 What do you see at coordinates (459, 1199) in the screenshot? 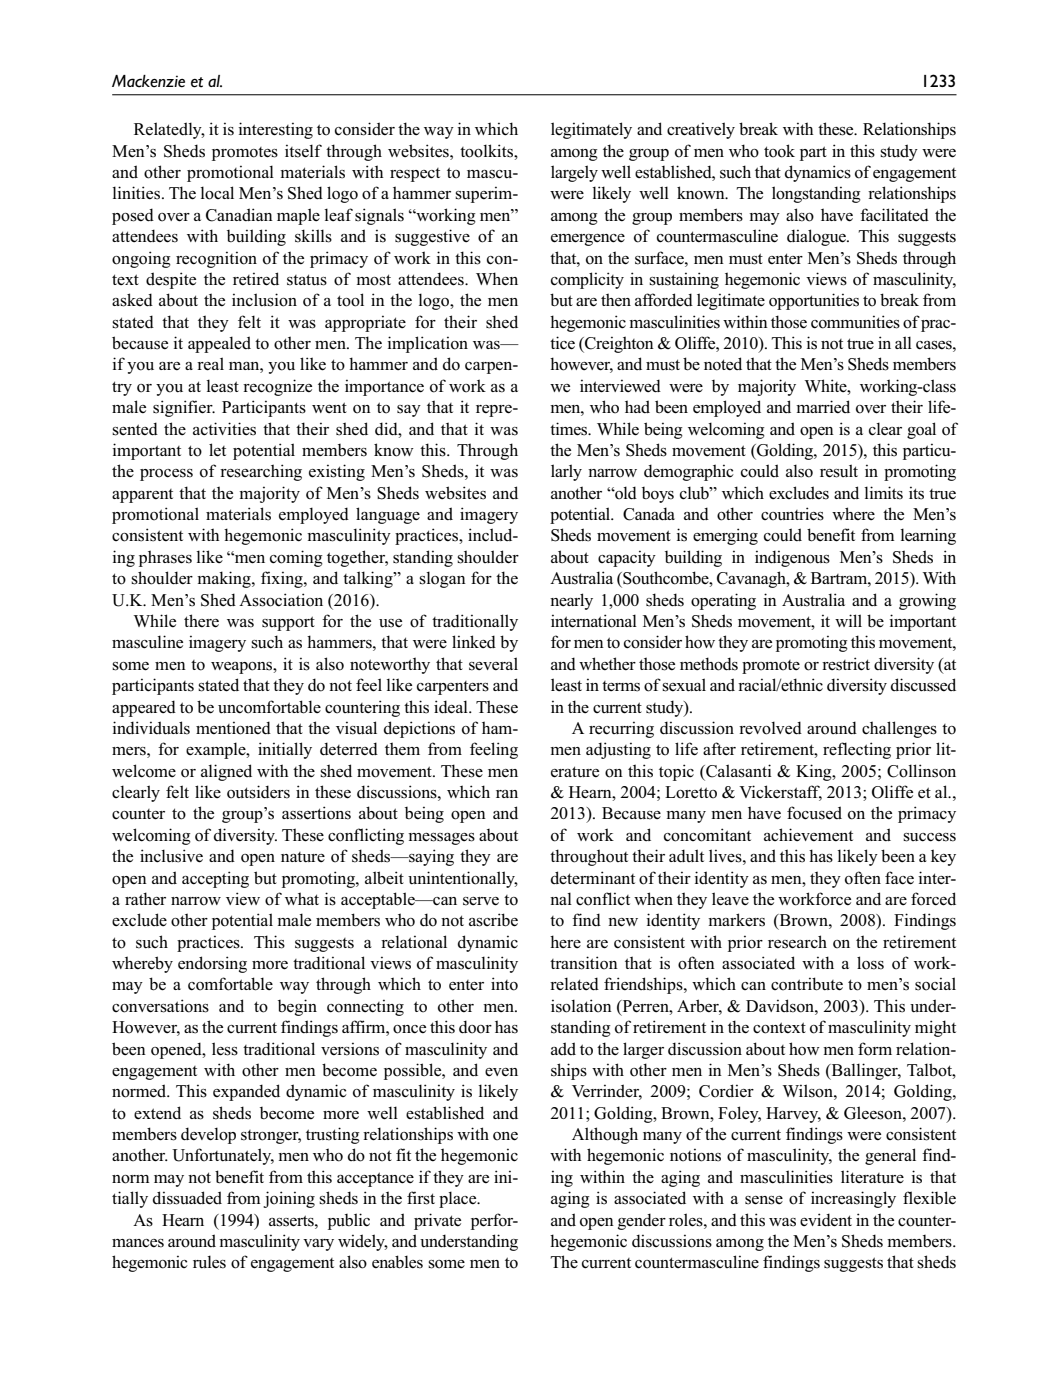
I see `place` at bounding box center [459, 1199].
